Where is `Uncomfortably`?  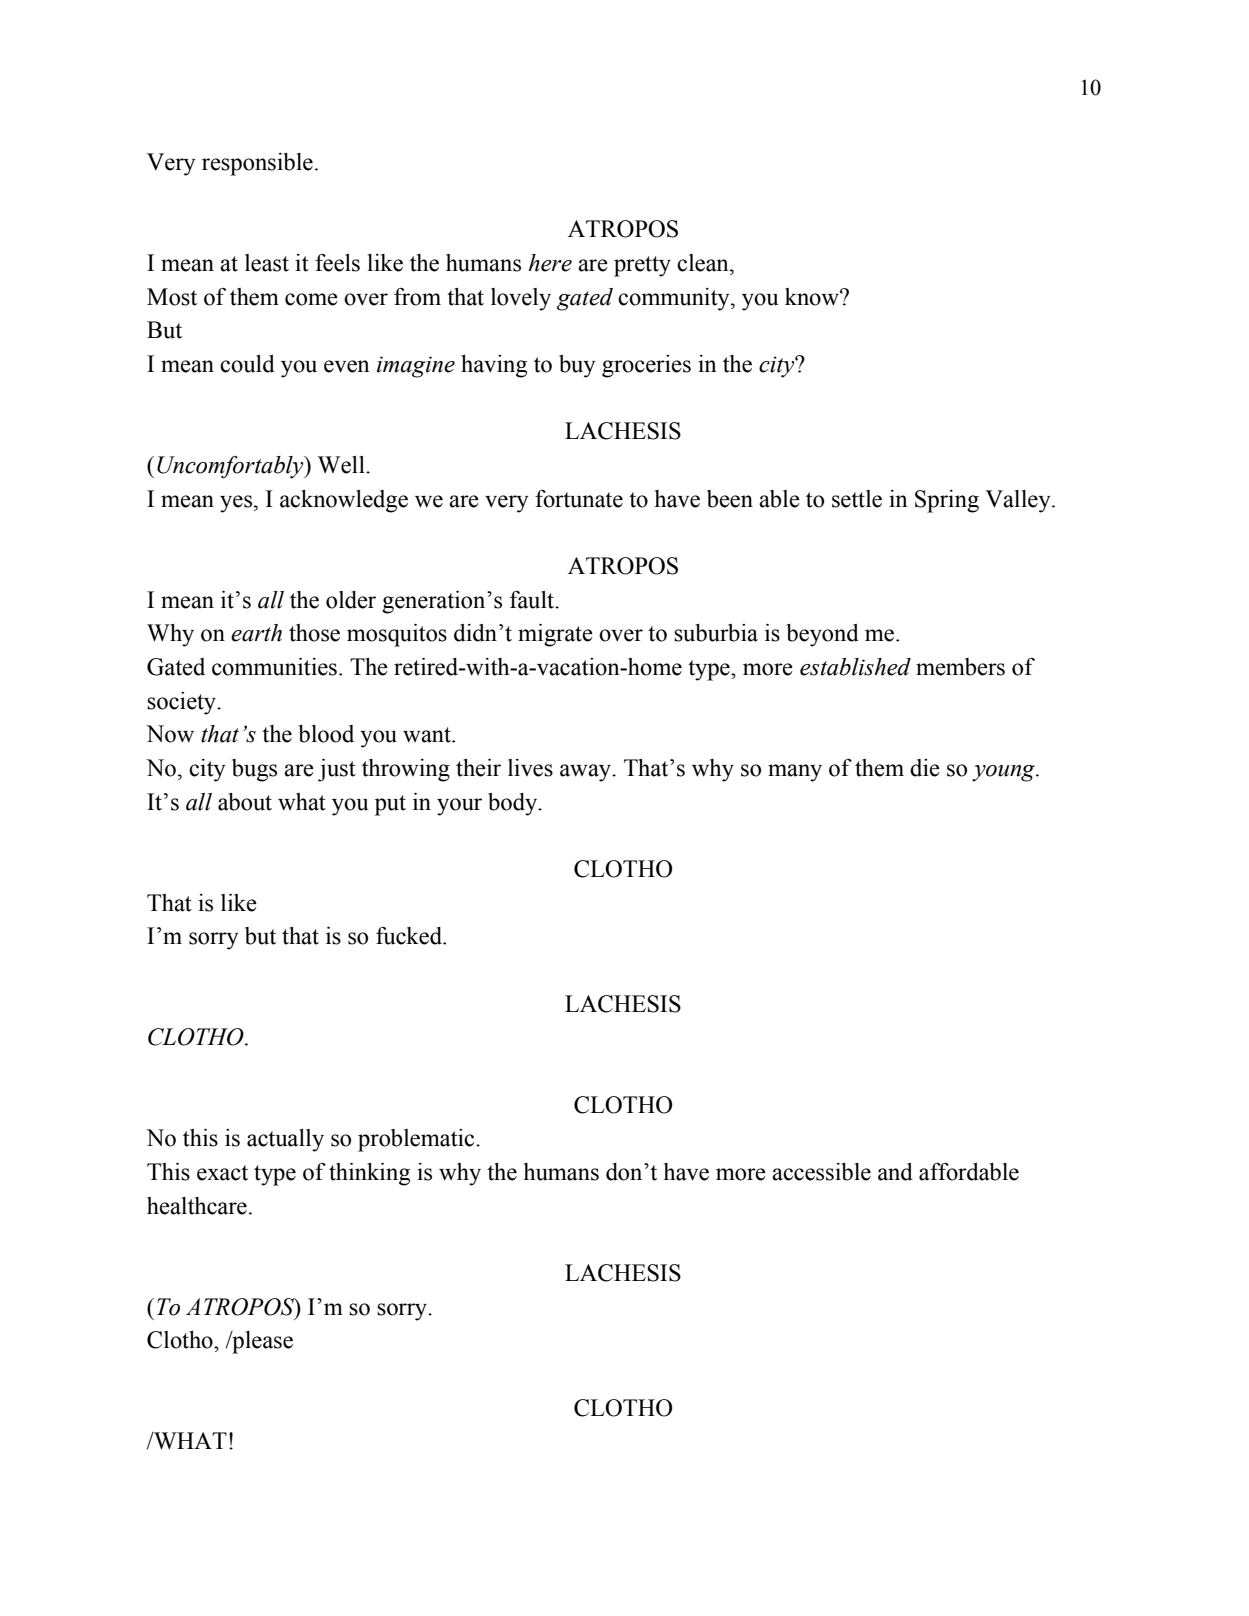 Uncomfortably is located at coordinates (231, 467).
